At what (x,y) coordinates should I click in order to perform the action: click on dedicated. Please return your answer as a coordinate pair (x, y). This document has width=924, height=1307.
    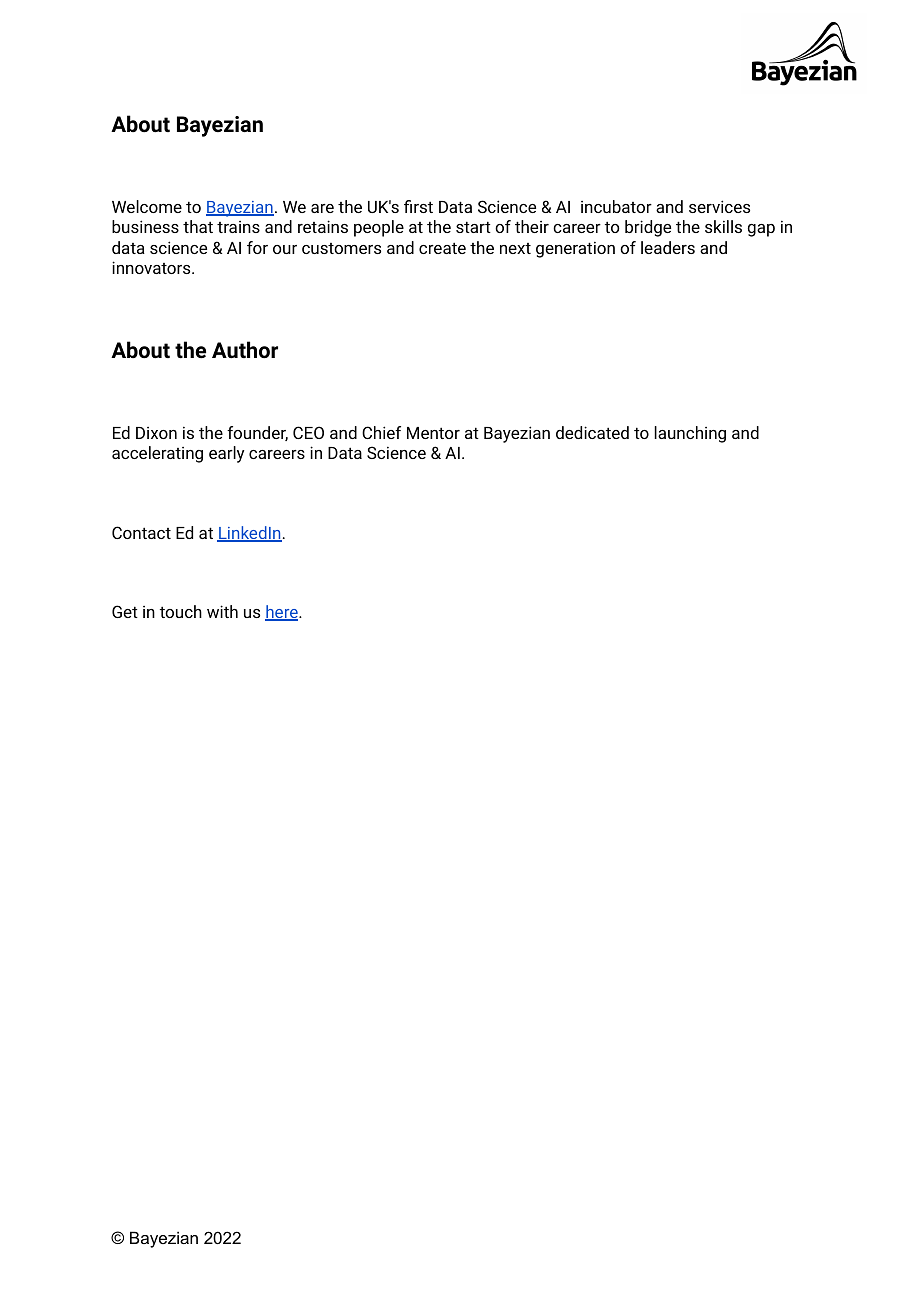
    Looking at the image, I should click on (592, 432).
